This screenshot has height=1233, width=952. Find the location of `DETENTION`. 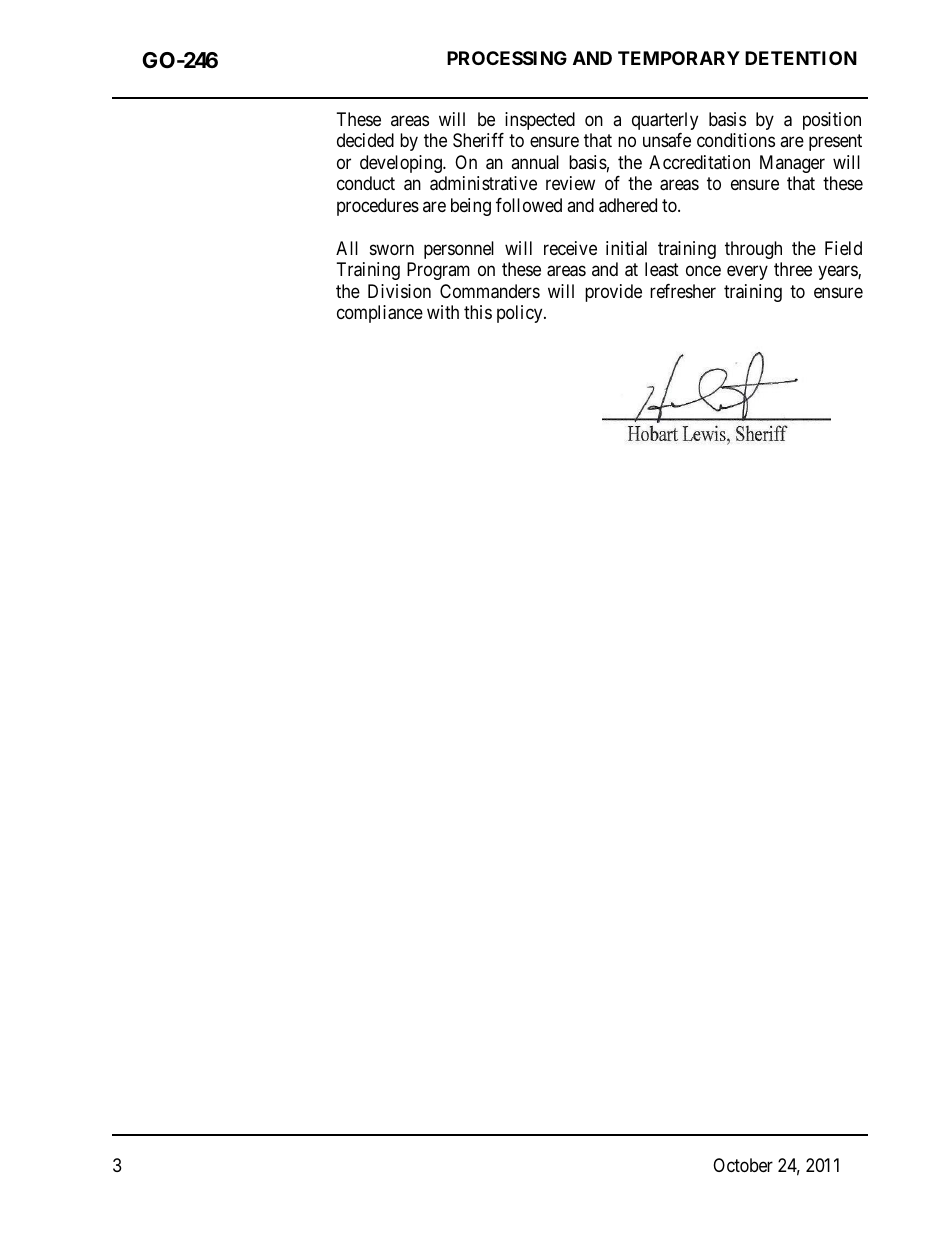

DETENTION is located at coordinates (801, 58).
